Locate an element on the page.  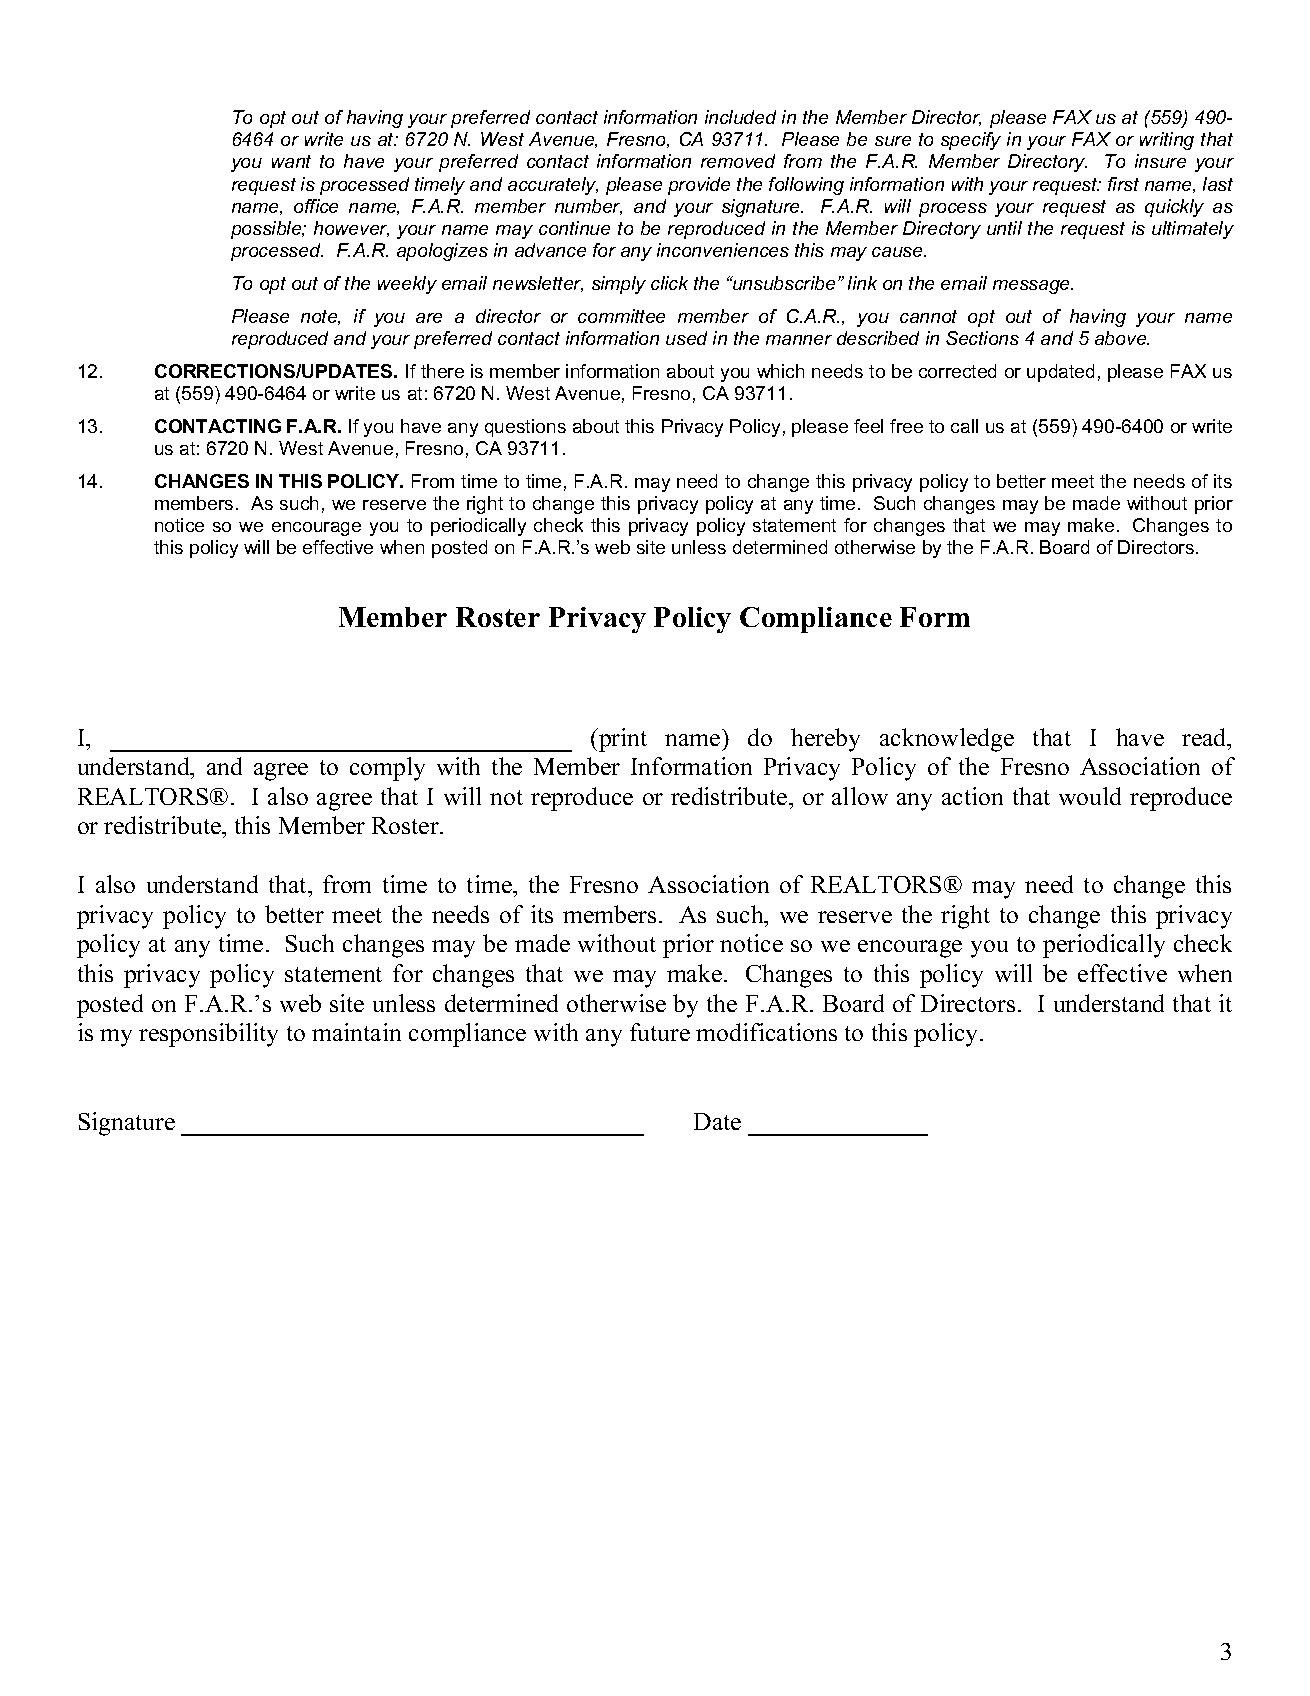
removed is located at coordinates (738, 161).
